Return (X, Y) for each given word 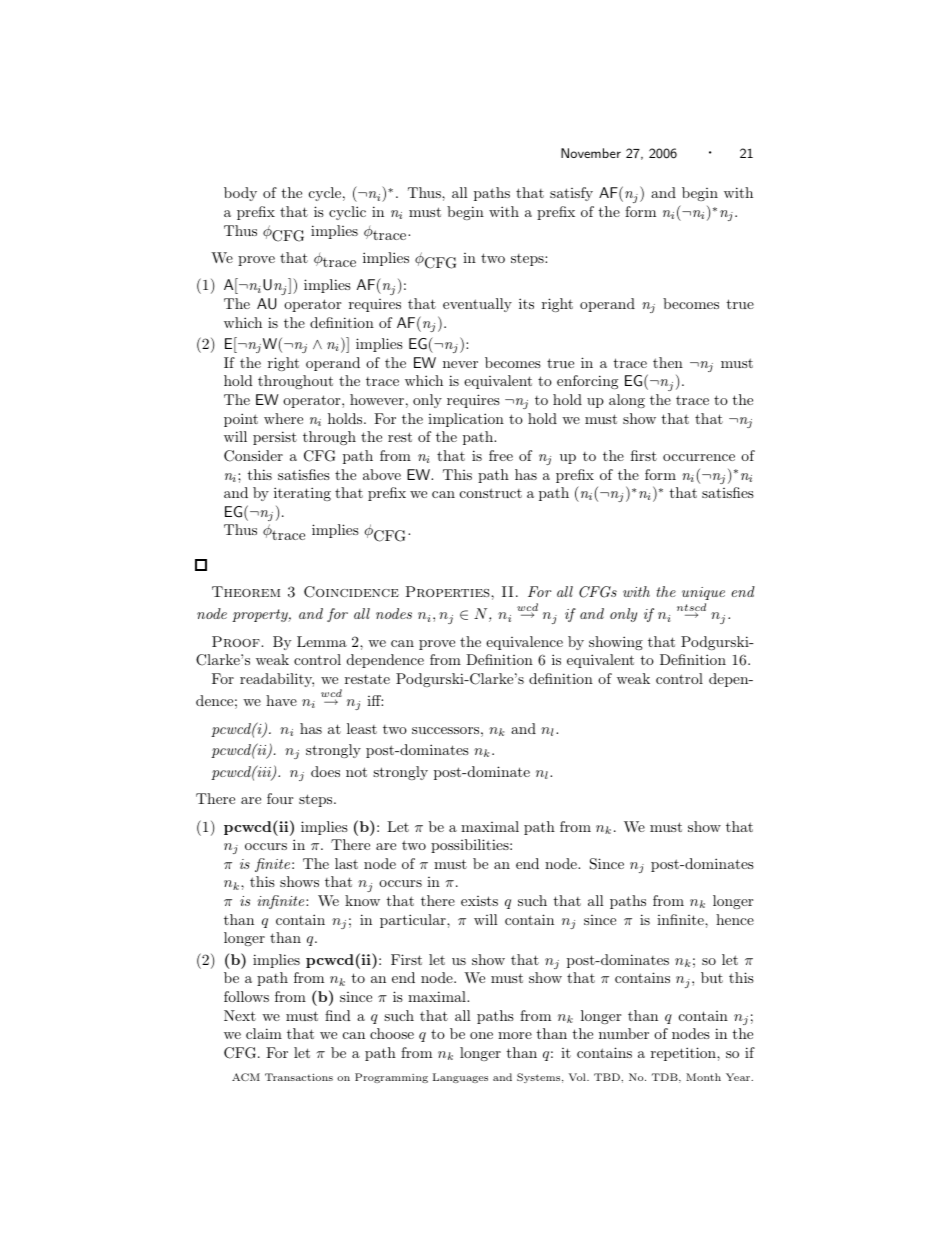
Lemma (322, 641)
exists (479, 901)
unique (703, 593)
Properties (449, 591)
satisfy (571, 194)
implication (466, 420)
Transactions (299, 1077)
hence (735, 919)
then (668, 362)
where (283, 418)
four (280, 798)
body (240, 194)
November (591, 153)
